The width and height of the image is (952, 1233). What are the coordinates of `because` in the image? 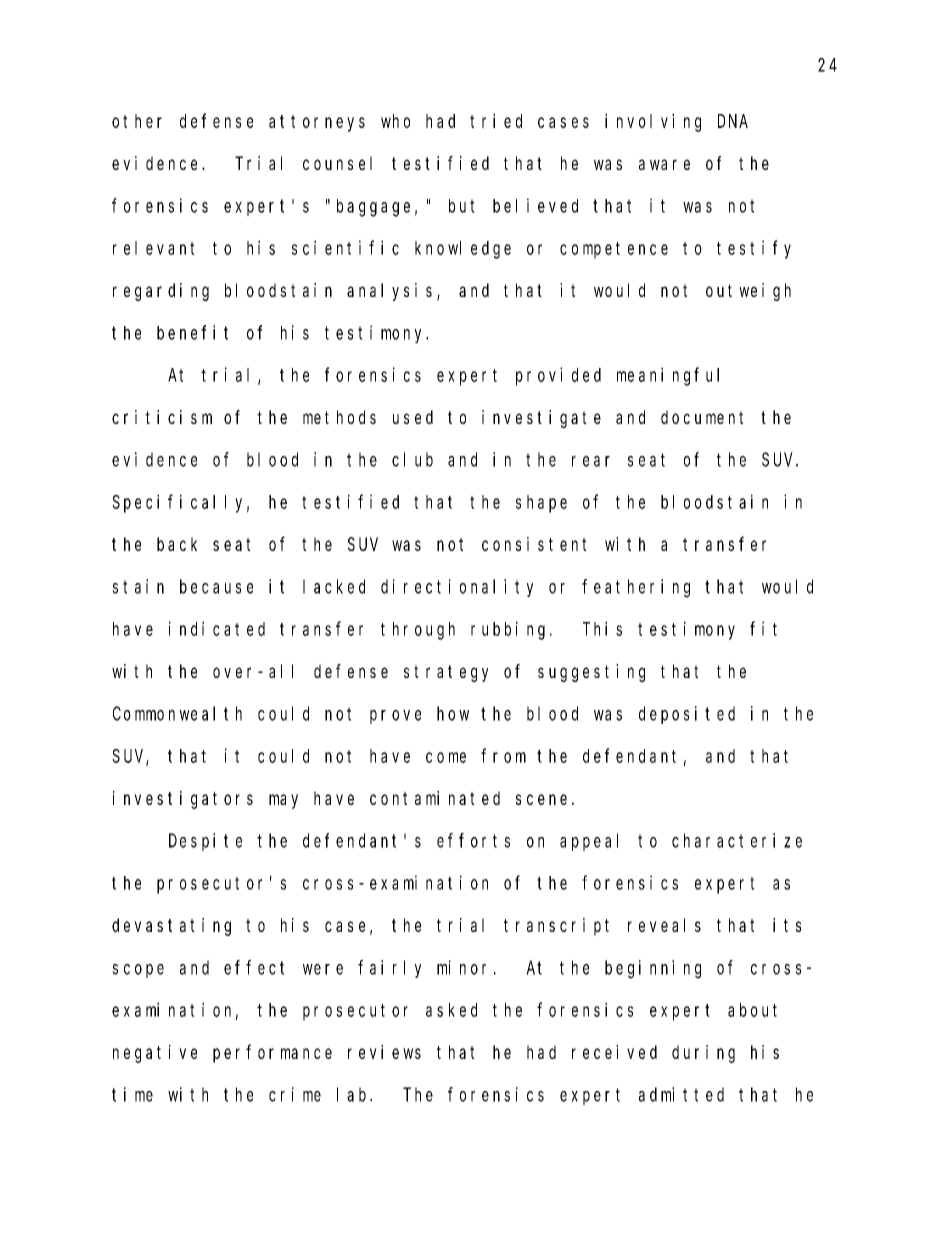 It's located at (216, 586).
